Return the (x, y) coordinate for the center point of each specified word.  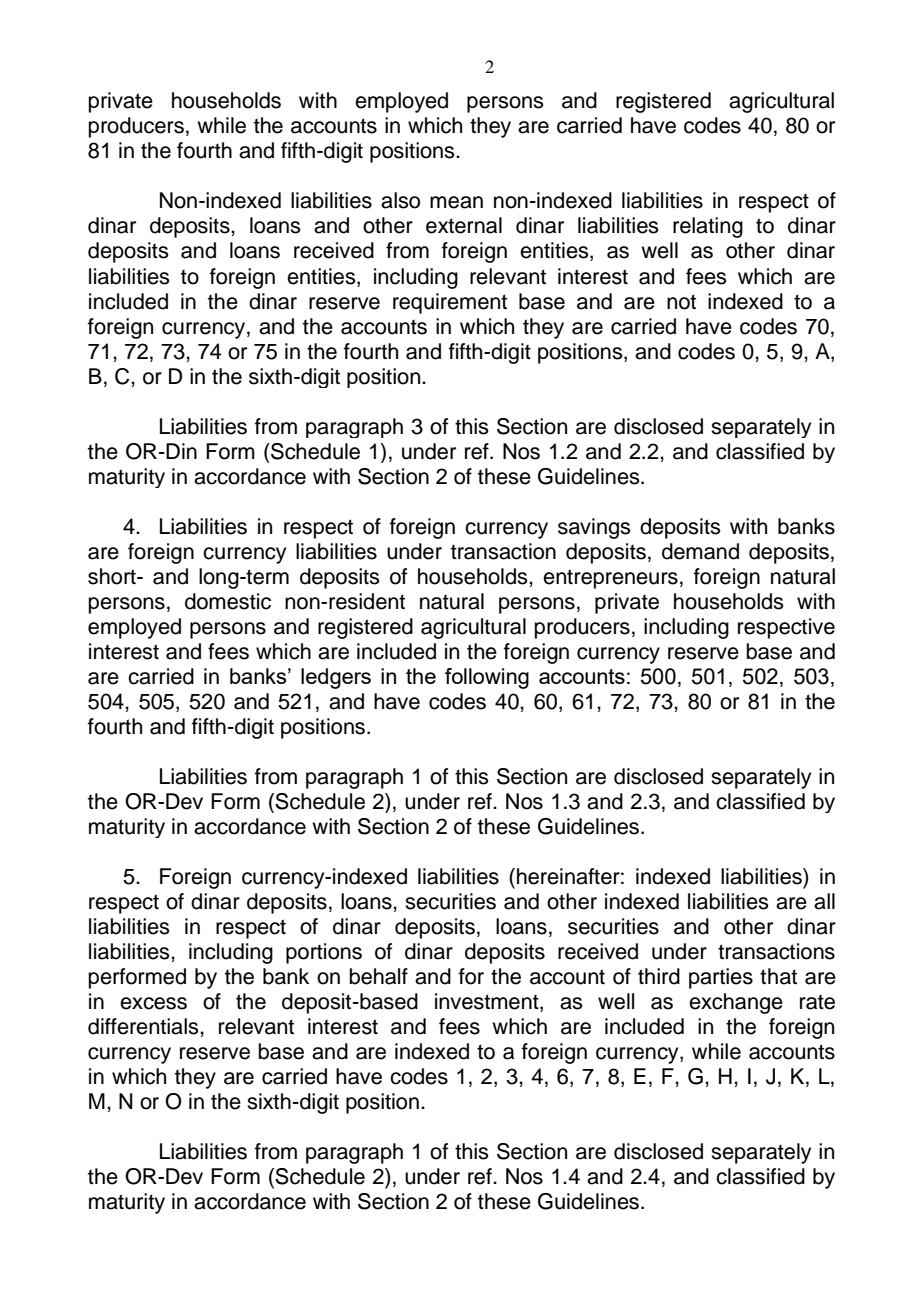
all (824, 901)
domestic (228, 601)
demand (700, 551)
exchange (736, 1003)
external (464, 225)
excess (153, 1003)
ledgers (336, 678)
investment (488, 1002)
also (400, 200)
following (487, 678)
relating (708, 227)
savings (594, 528)
